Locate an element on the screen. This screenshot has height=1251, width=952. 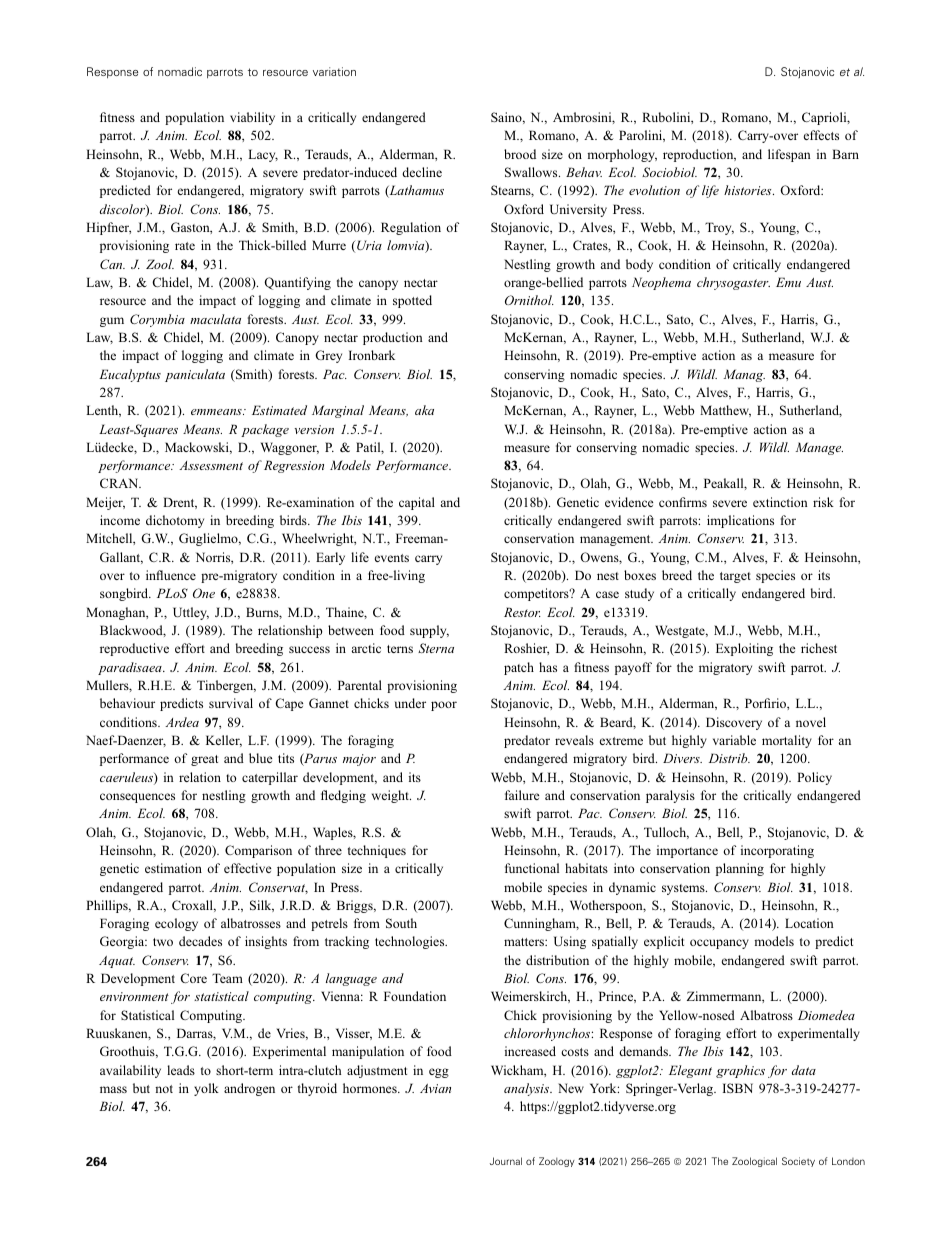
implications is located at coordinates (740, 521).
